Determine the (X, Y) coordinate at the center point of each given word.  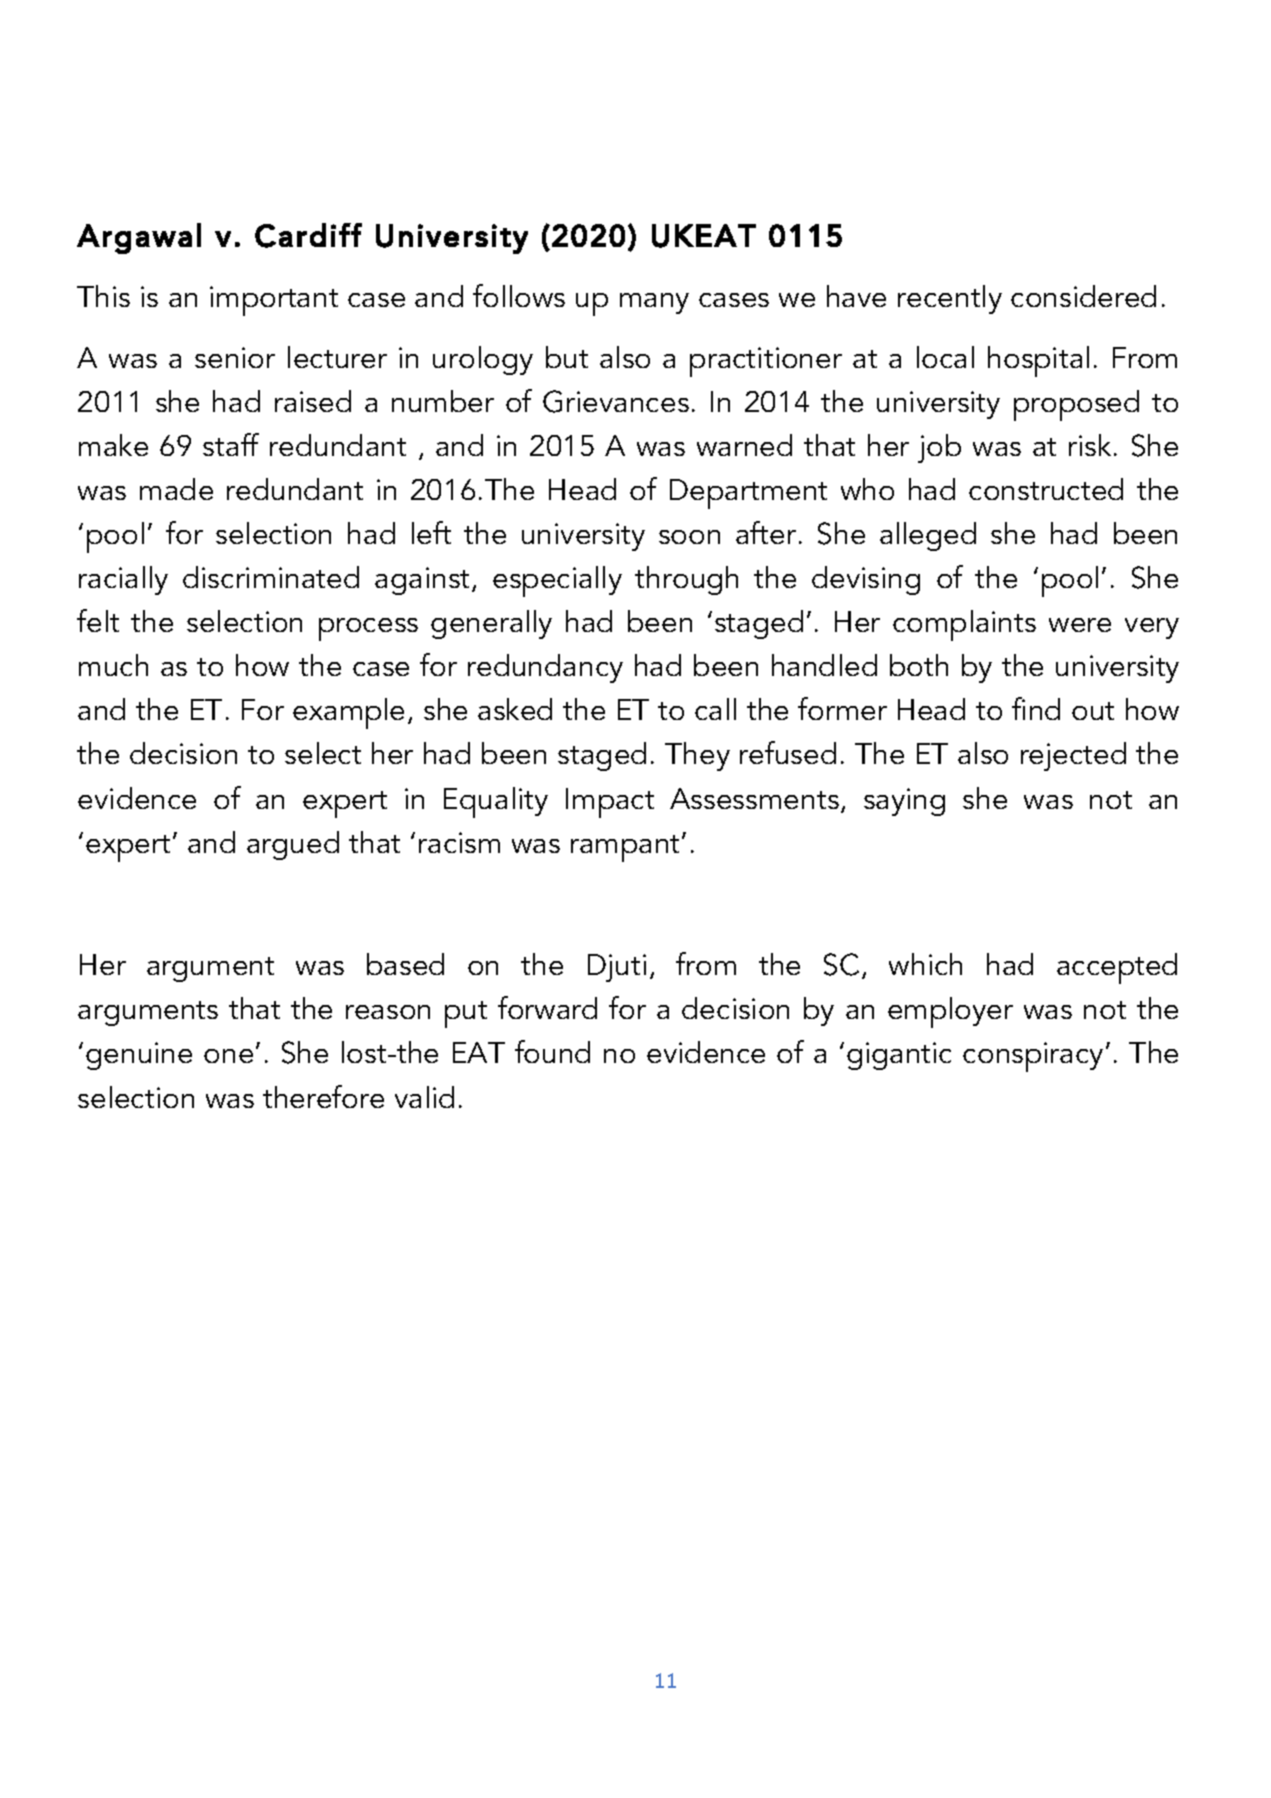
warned (744, 445)
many (654, 303)
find (1036, 708)
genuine (139, 1056)
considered (1083, 296)
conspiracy (1033, 1057)
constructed (1046, 489)
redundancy (545, 668)
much (113, 665)
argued (293, 845)
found (552, 1051)
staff (231, 444)
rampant (627, 848)
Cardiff (308, 235)
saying (904, 802)
